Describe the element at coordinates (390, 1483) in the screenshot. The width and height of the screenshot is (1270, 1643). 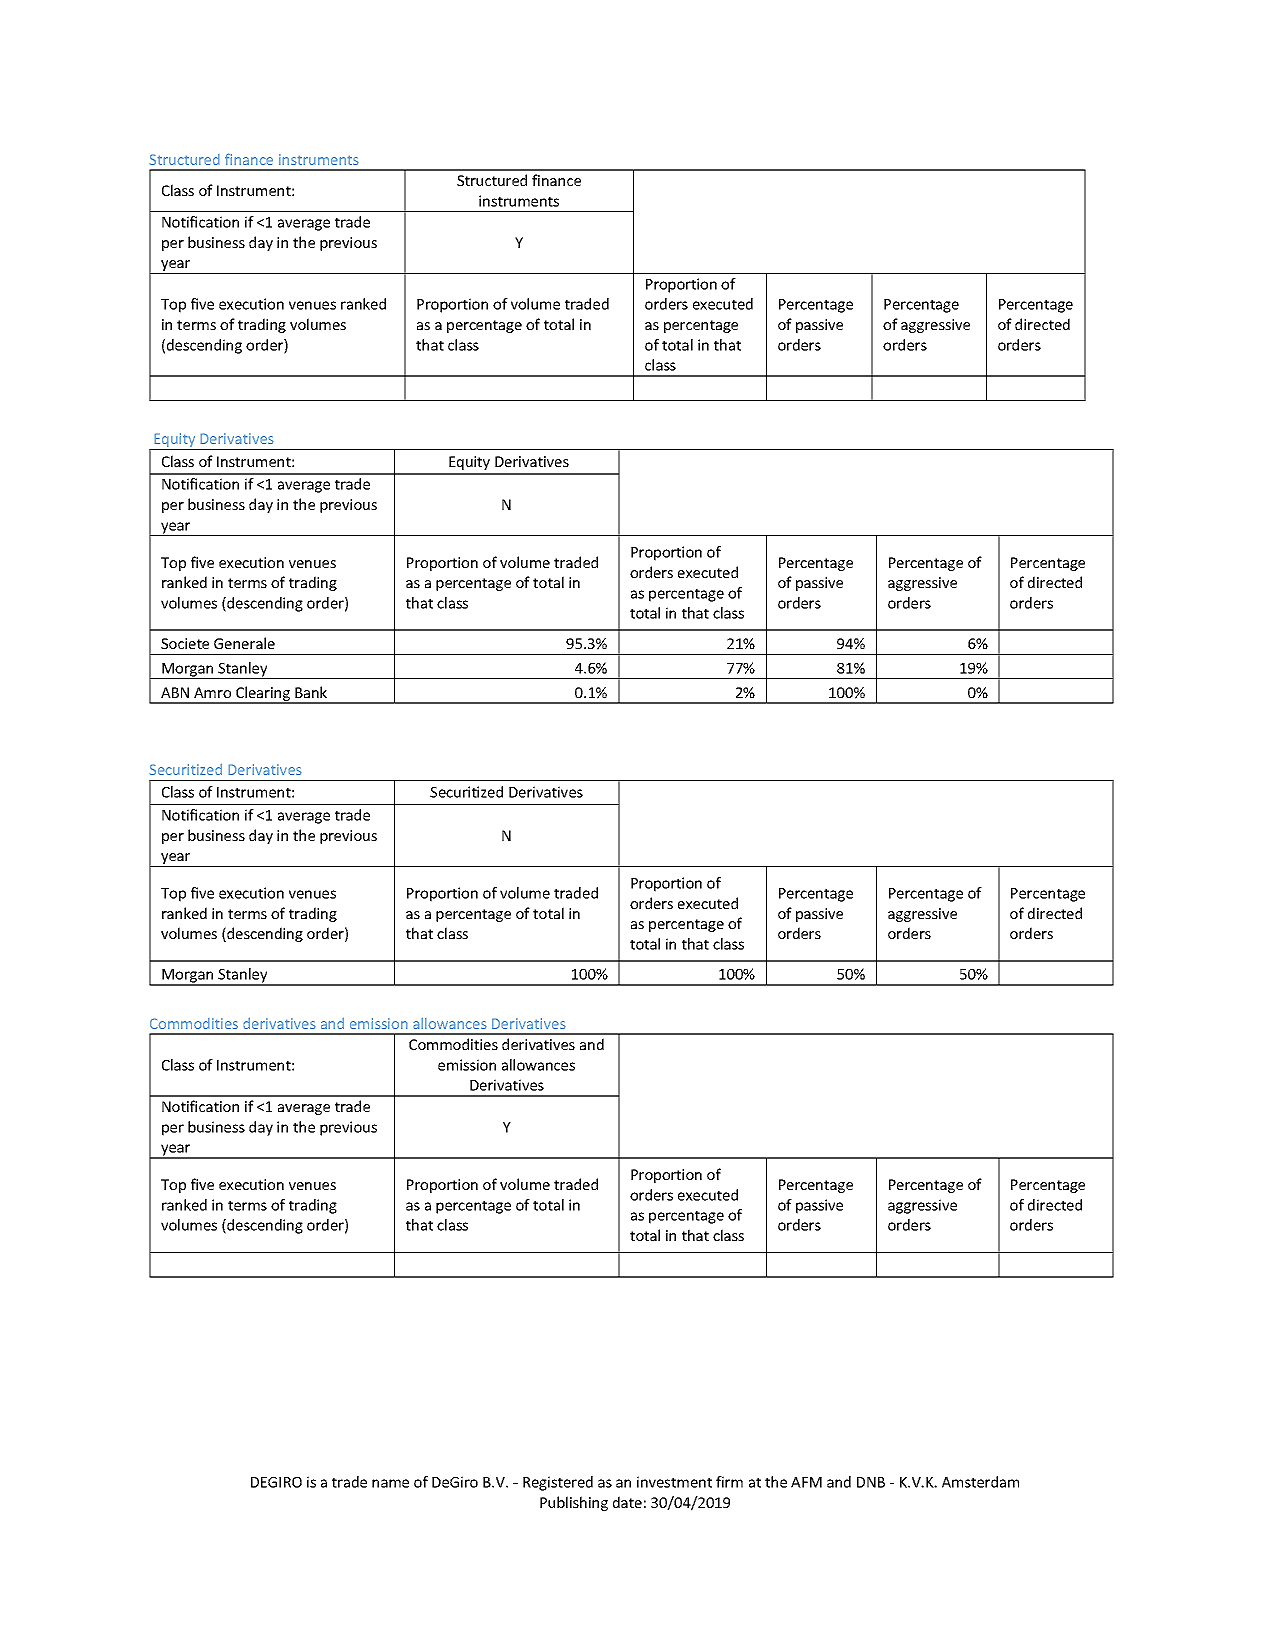
I see `name` at that location.
